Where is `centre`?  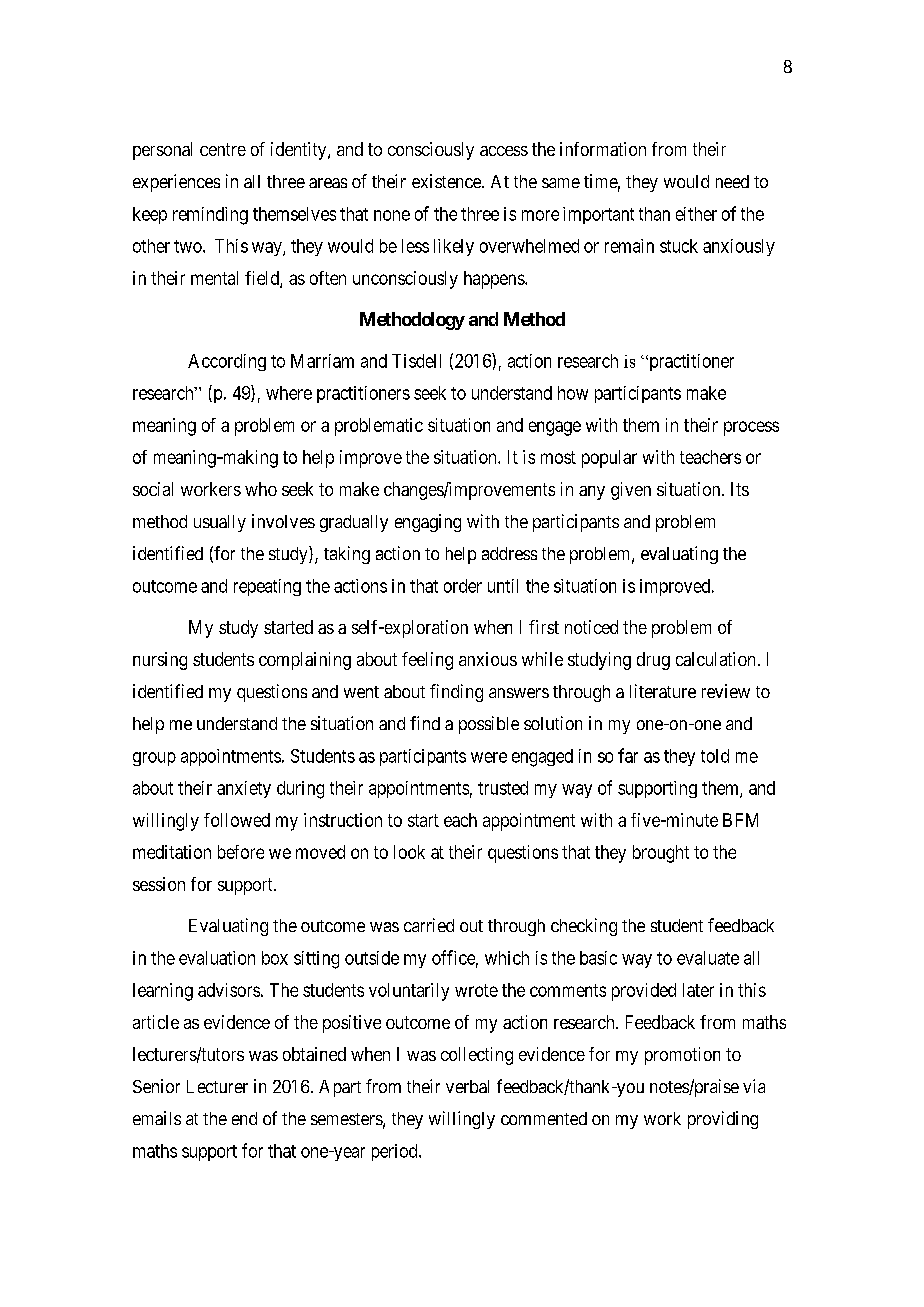 centre is located at coordinates (223, 149).
